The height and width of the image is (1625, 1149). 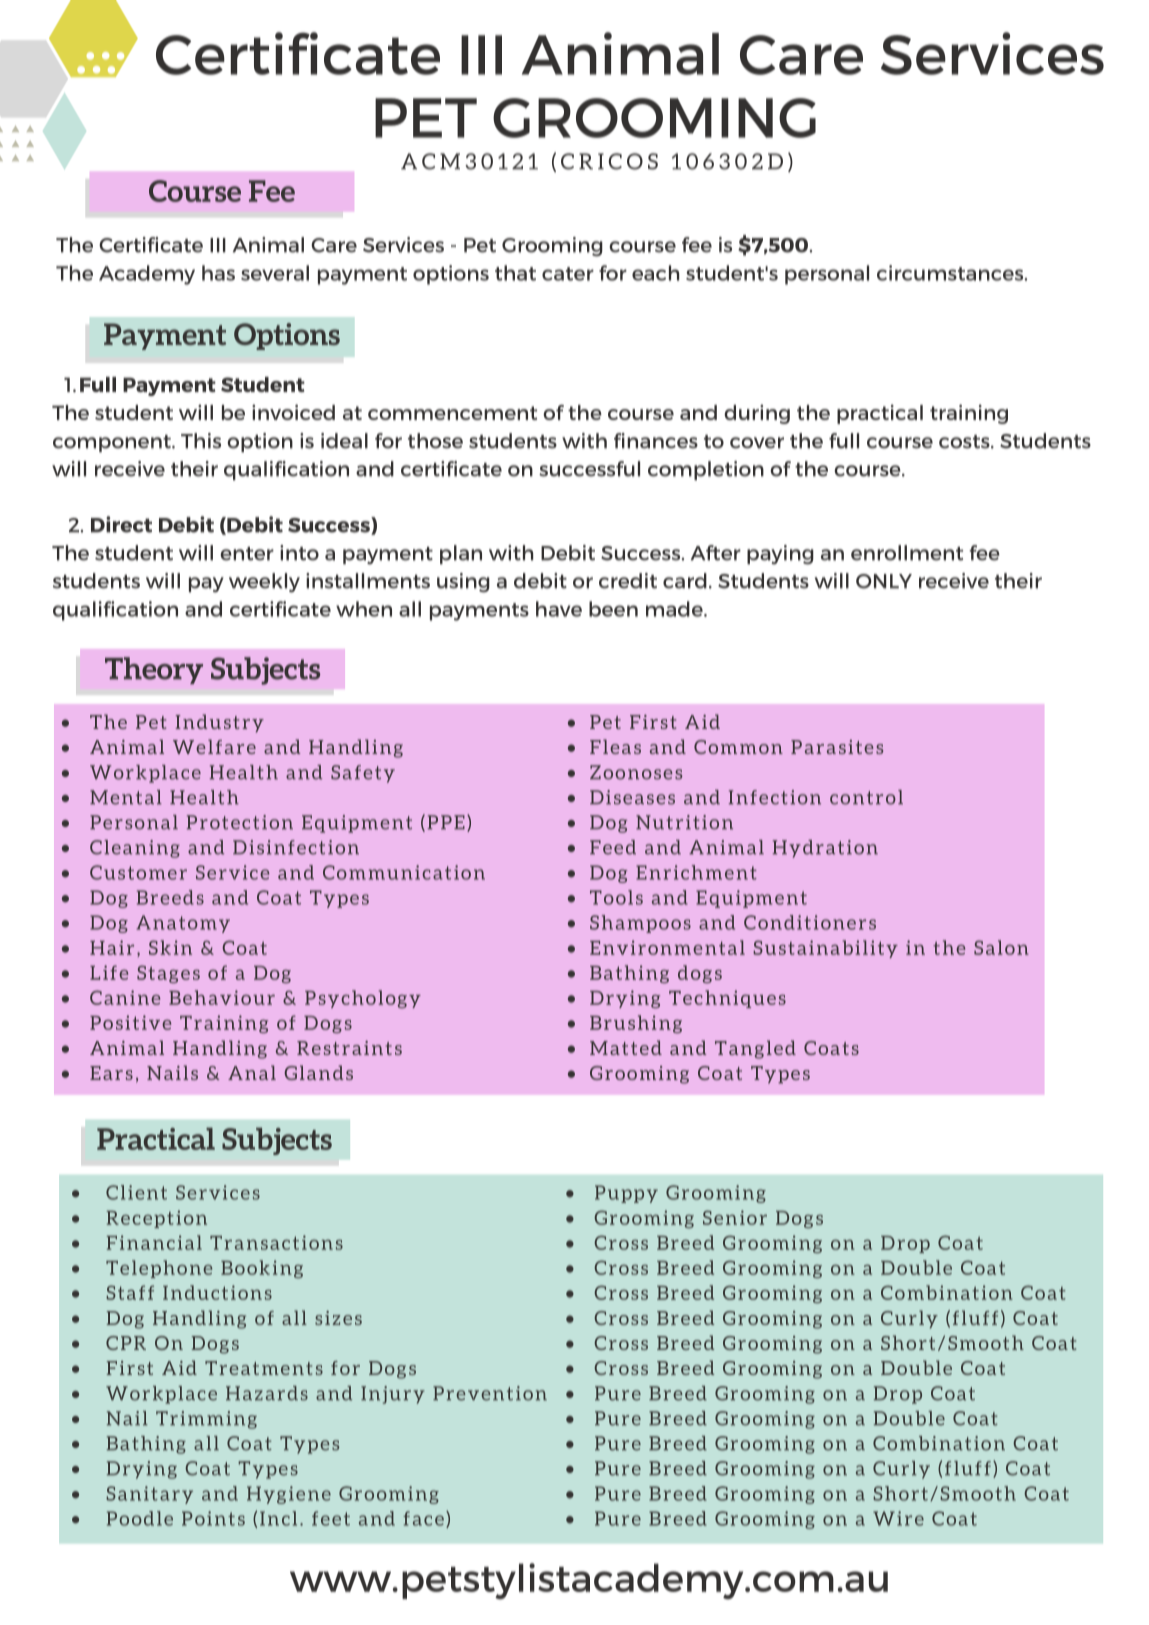 What do you see at coordinates (568, 274) in the image?
I see `cater` at bounding box center [568, 274].
